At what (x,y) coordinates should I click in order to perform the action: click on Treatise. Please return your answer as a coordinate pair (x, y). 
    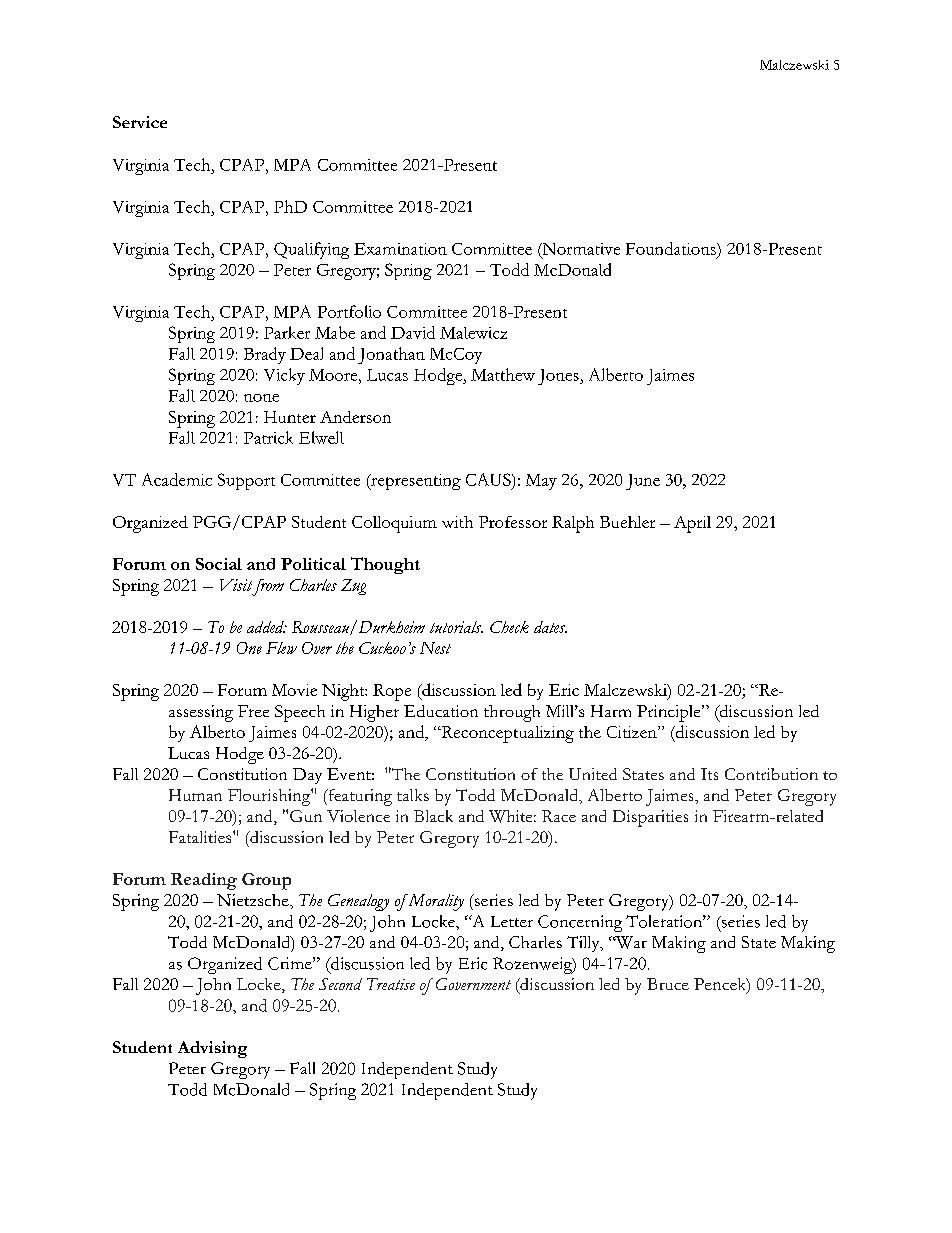
    Looking at the image, I should click on (391, 984).
